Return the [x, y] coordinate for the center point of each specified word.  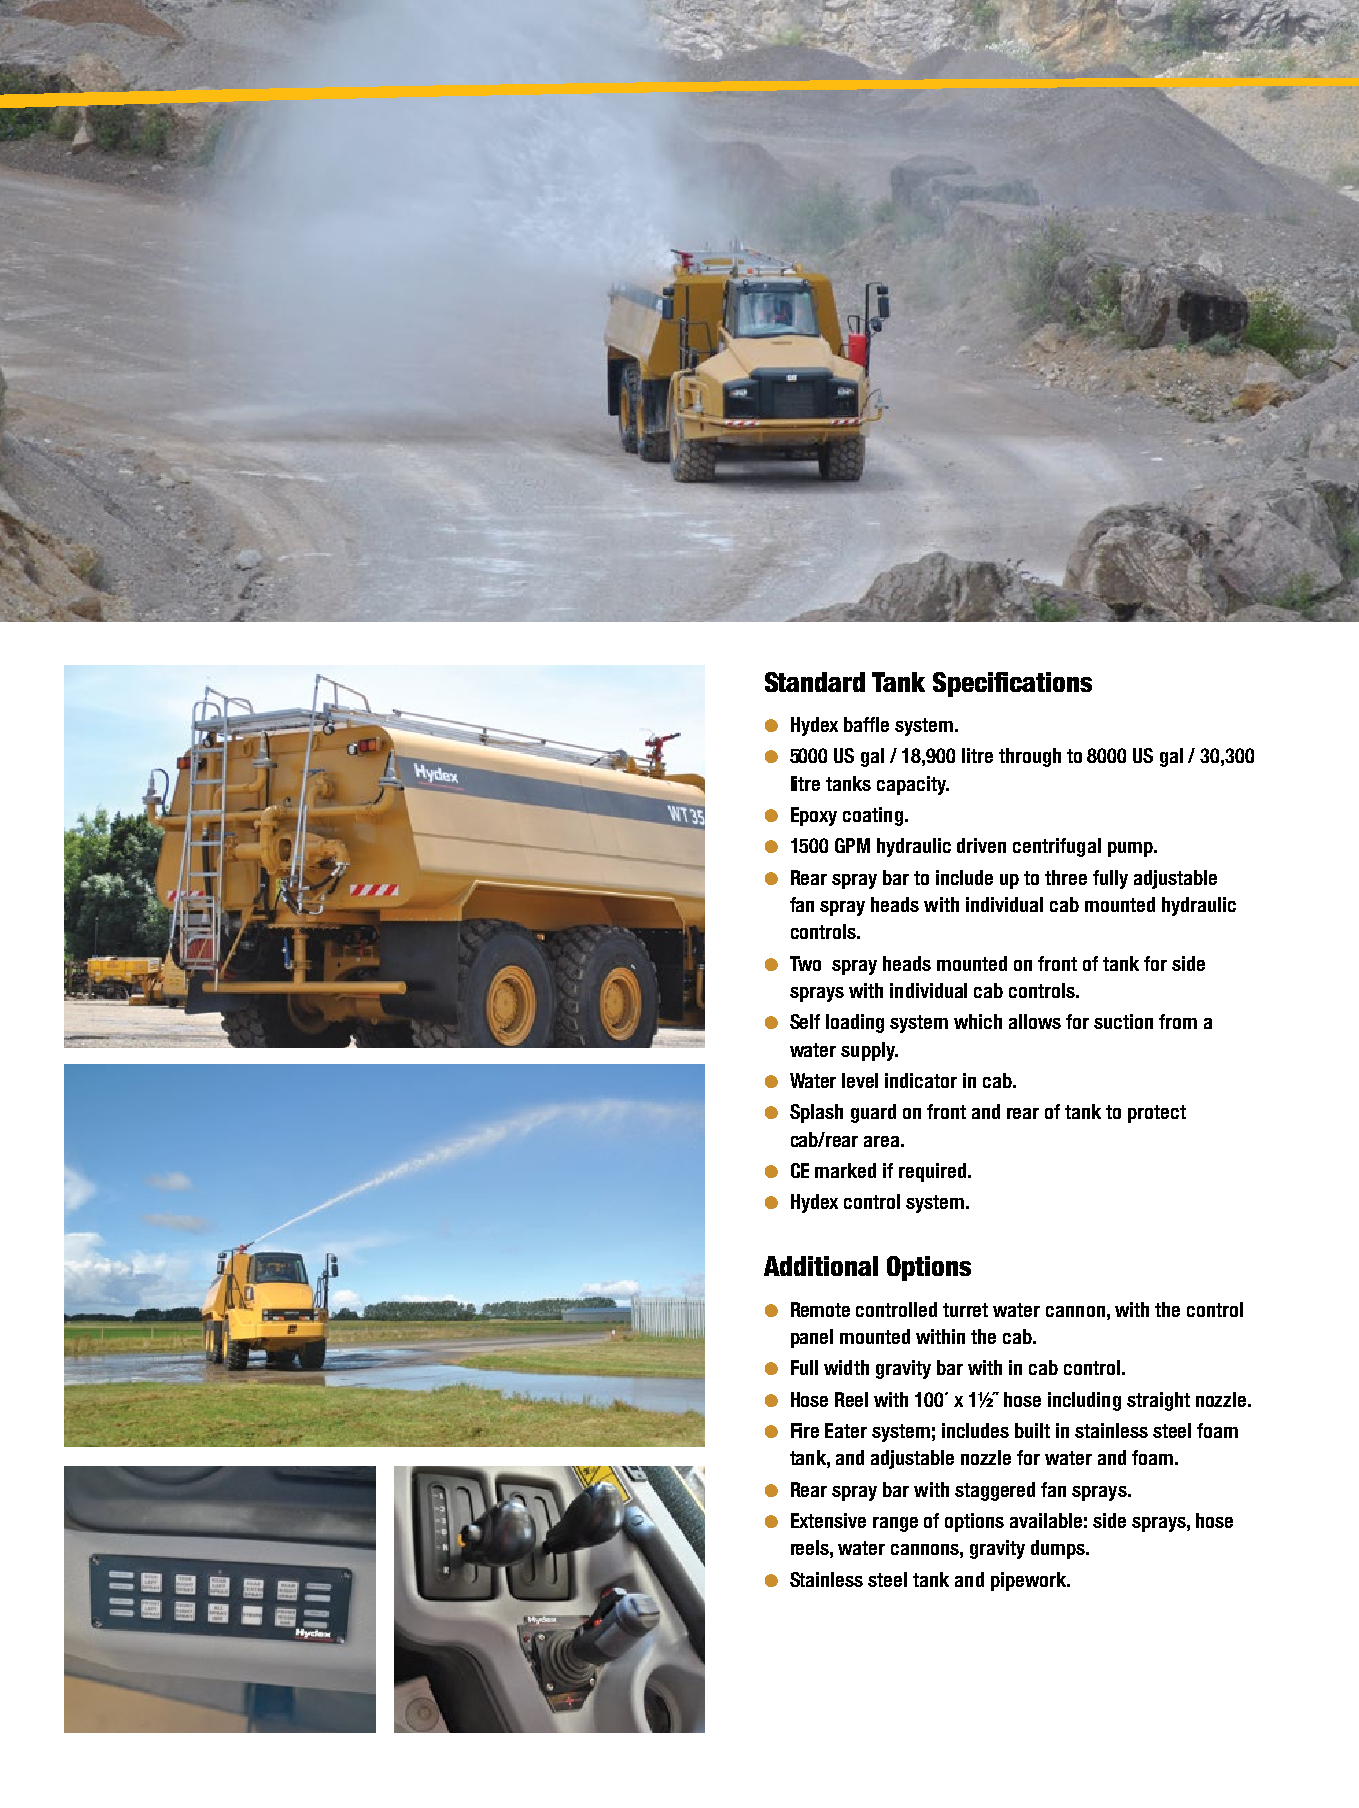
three [1066, 877]
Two [805, 963]
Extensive [828, 1520]
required [934, 1172]
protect [1157, 1114]
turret [965, 1310]
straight [1158, 1401]
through [1030, 757]
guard [873, 1113]
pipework [1030, 1581]
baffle [866, 724]
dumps [1059, 1549]
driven [981, 845]
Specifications [1012, 684]
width [846, 1367]
